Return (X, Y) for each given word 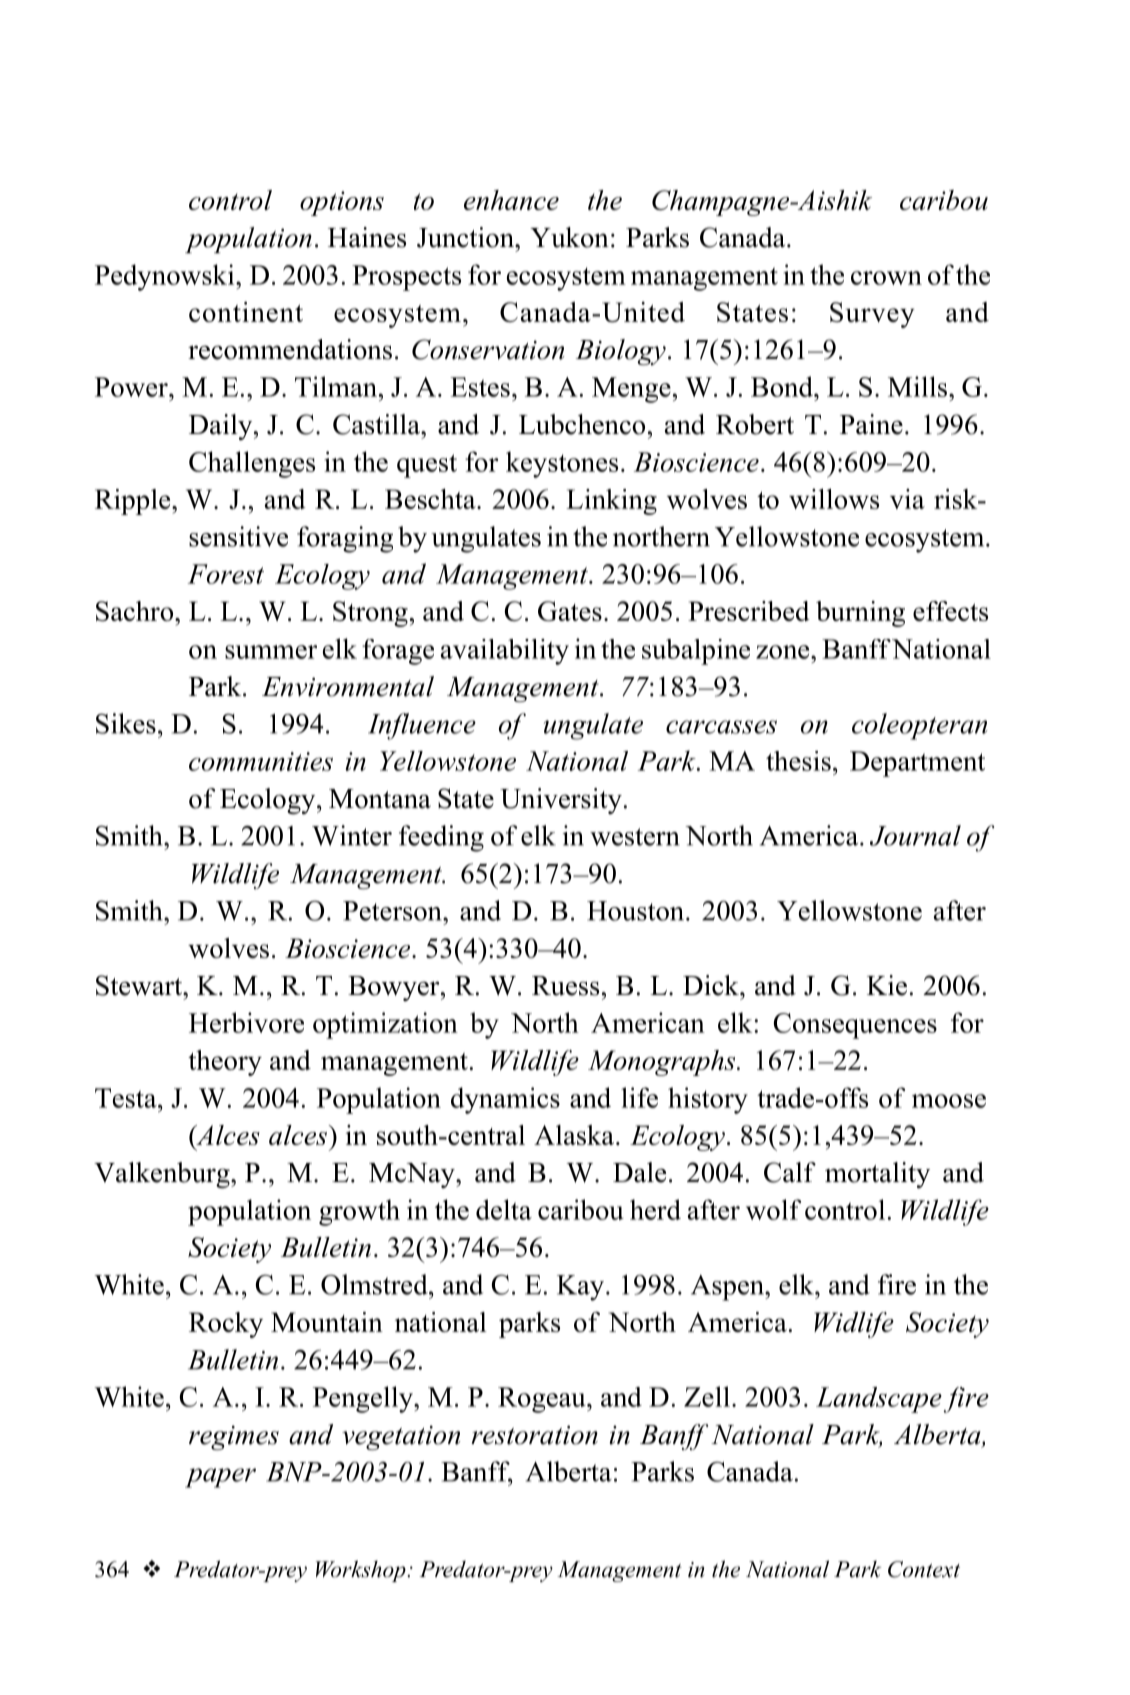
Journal (915, 835)
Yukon (569, 237)
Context (924, 1569)
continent (246, 312)
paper (220, 1478)
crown (886, 278)
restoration (534, 1435)
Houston (637, 911)
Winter (352, 835)
